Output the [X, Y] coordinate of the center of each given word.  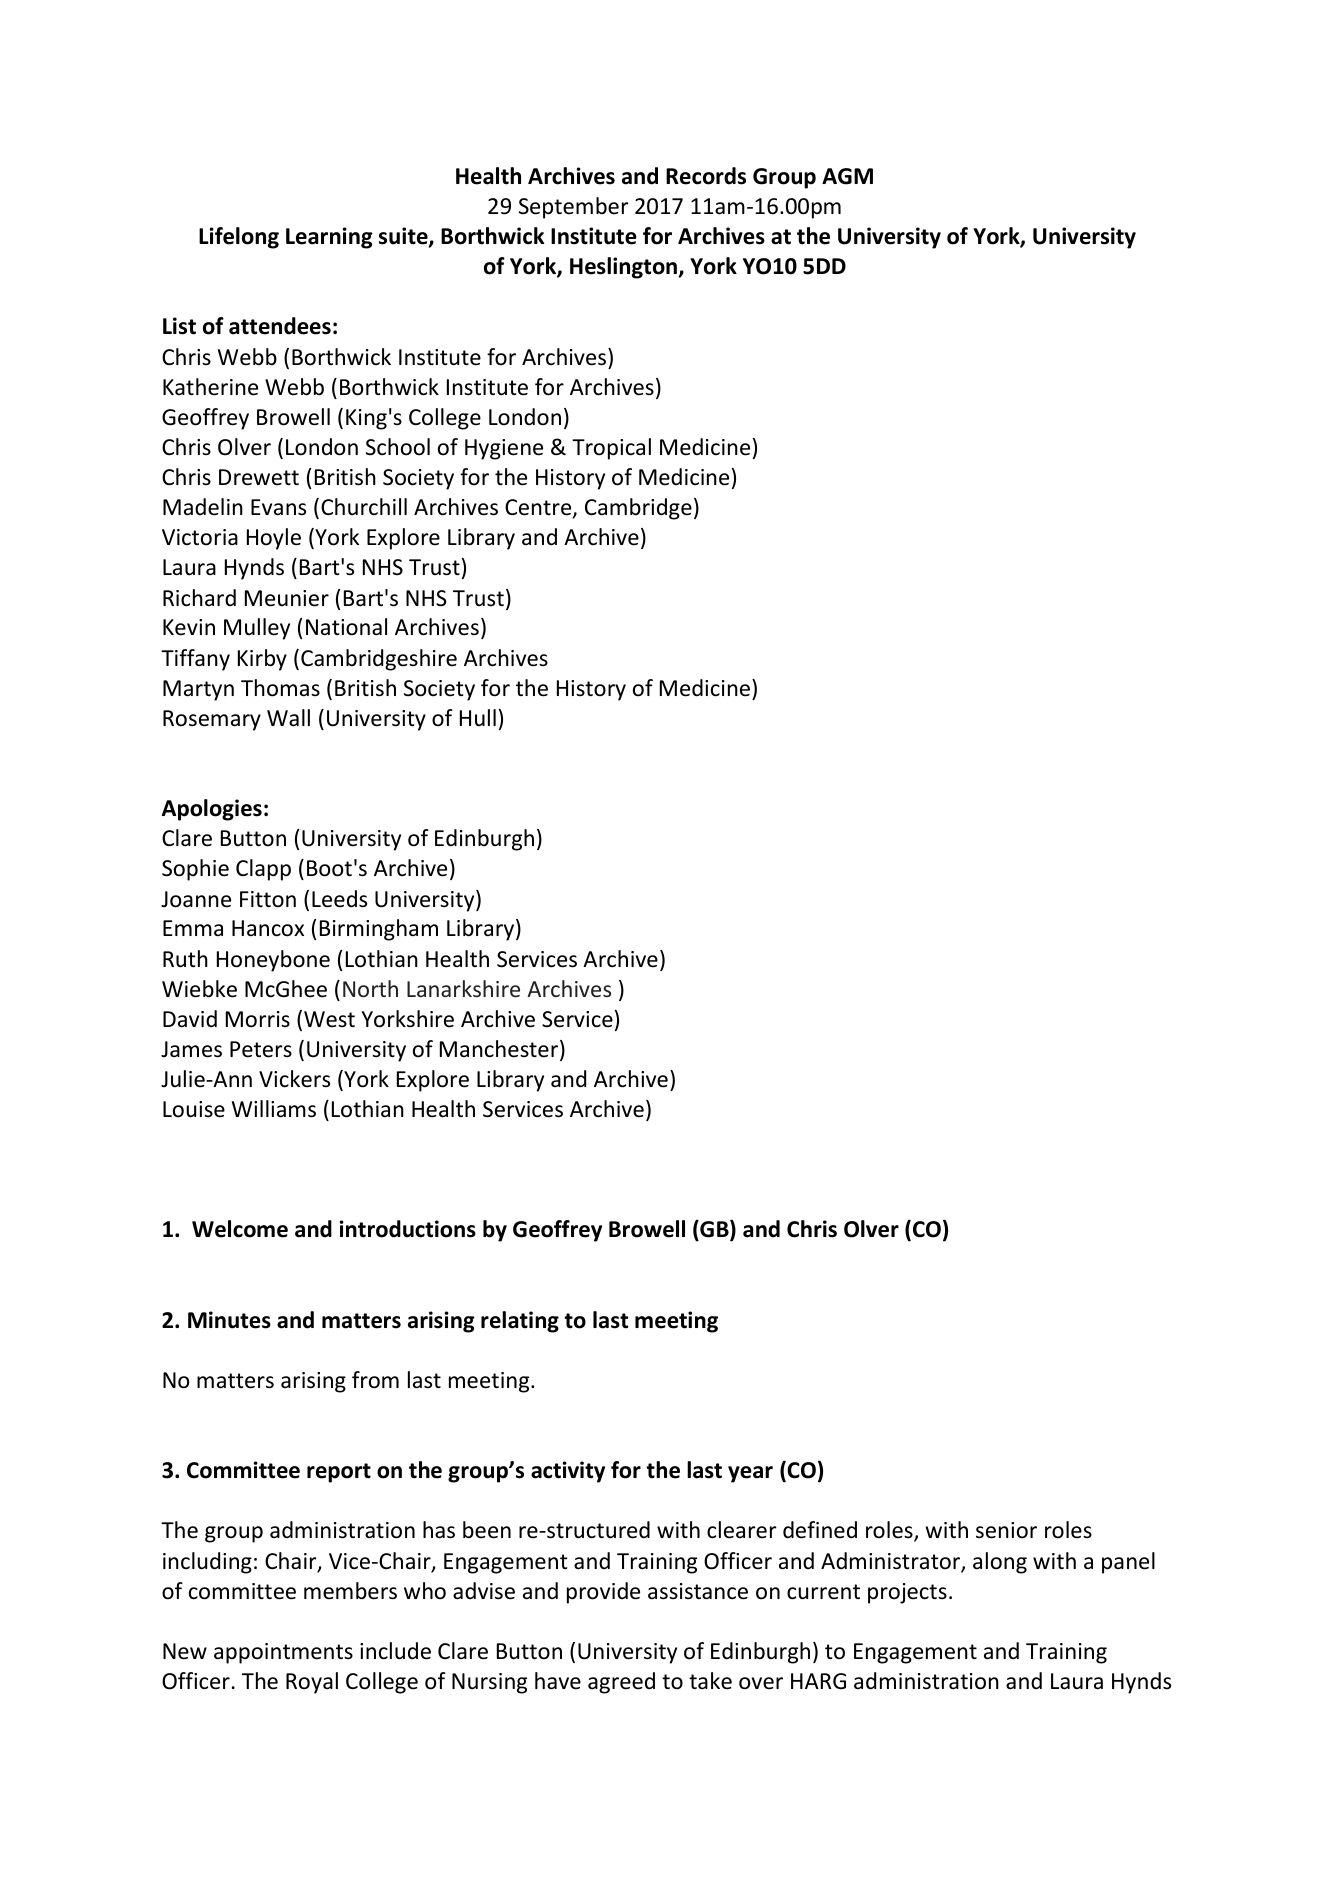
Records [706, 176]
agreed [621, 1683]
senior [1006, 1530]
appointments [283, 1653]
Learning [329, 238]
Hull [478, 718]
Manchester [500, 1050]
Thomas [280, 688]
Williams [274, 1109]
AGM [847, 176]
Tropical [611, 449]
